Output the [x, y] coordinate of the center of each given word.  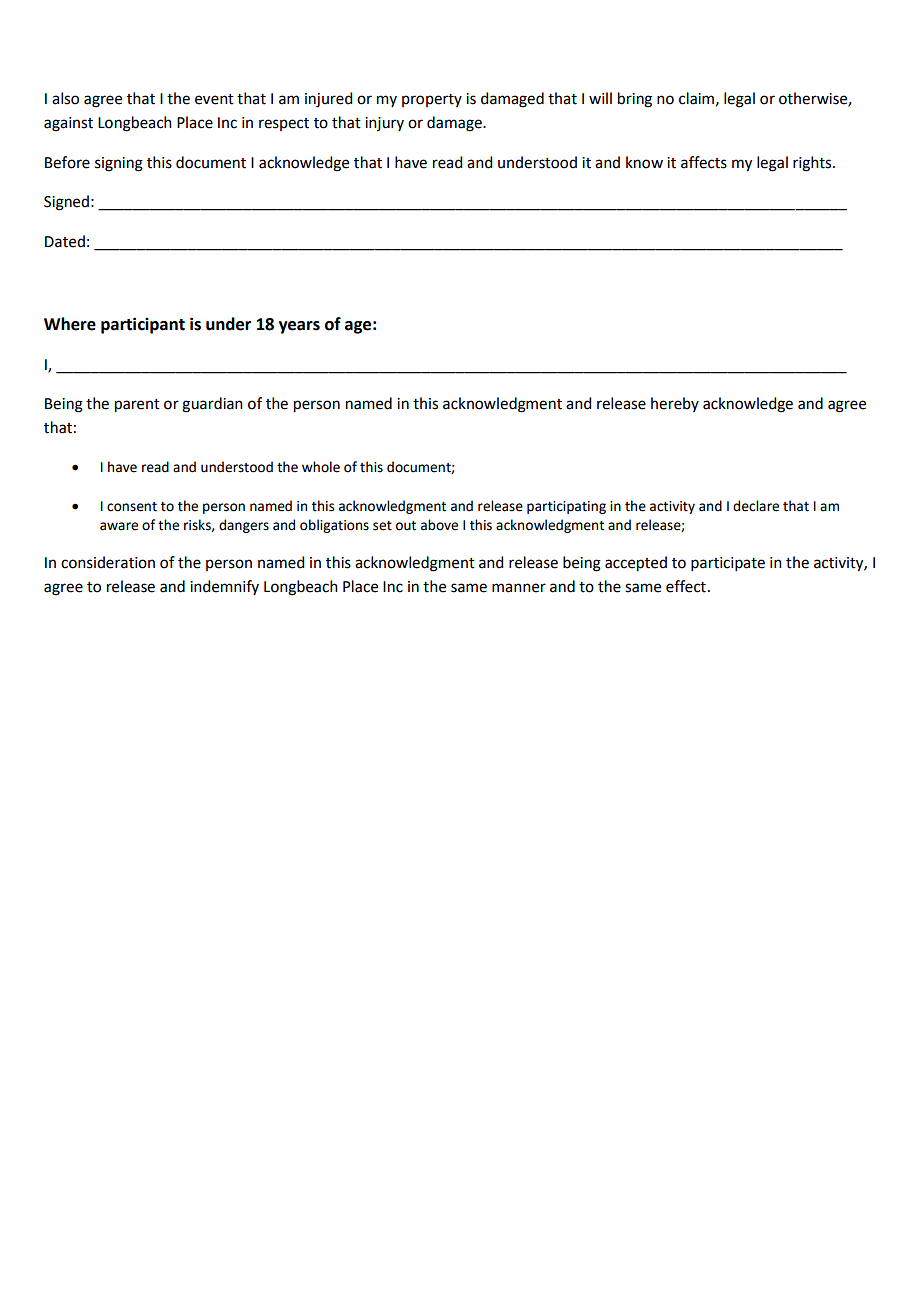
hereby [675, 404]
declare [756, 506]
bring [635, 100]
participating [566, 507]
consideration [108, 562]
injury [384, 124]
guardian [212, 405]
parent [137, 406]
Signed [66, 203]
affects [704, 162]
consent [132, 507]
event [214, 99]
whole [321, 467]
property [432, 100]
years [299, 327]
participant [143, 325]
